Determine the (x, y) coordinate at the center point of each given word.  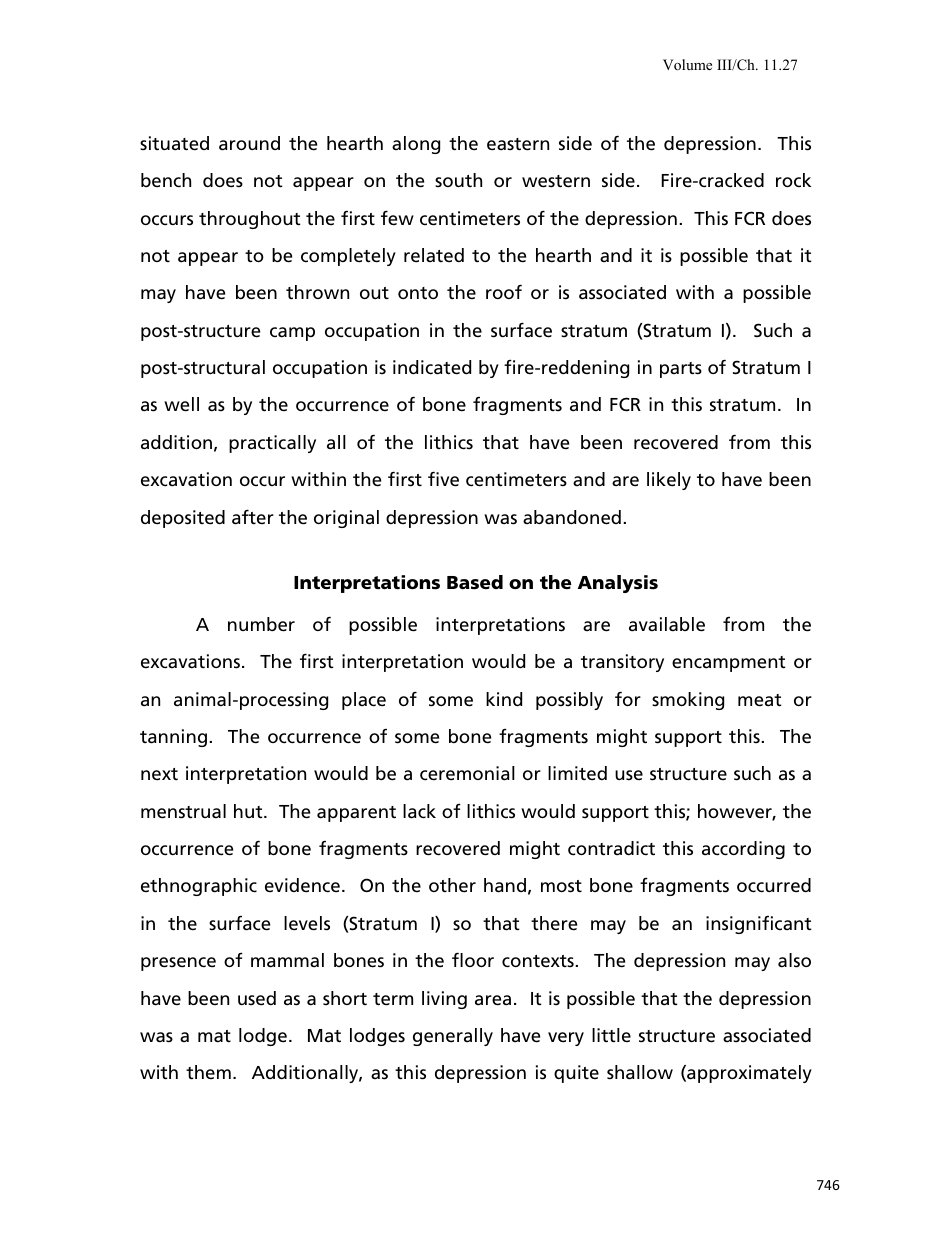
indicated (432, 367)
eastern (518, 144)
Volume (687, 64)
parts (681, 370)
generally (453, 1037)
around (249, 143)
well (181, 404)
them (208, 1072)
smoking (688, 701)
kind (504, 699)
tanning (173, 738)
